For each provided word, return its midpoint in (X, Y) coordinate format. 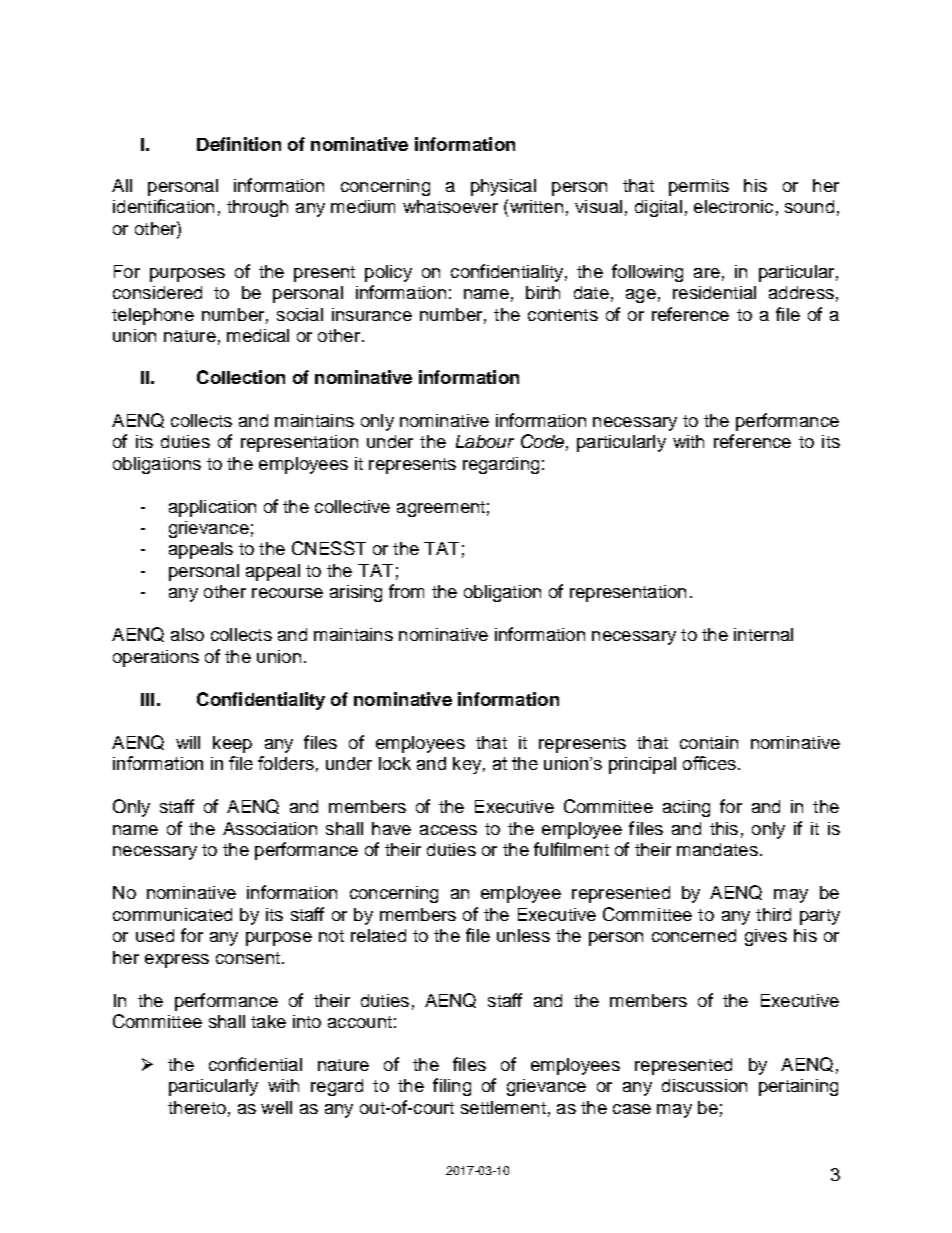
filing (452, 1087)
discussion (704, 1085)
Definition (239, 144)
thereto (197, 1107)
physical (503, 187)
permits (699, 187)
